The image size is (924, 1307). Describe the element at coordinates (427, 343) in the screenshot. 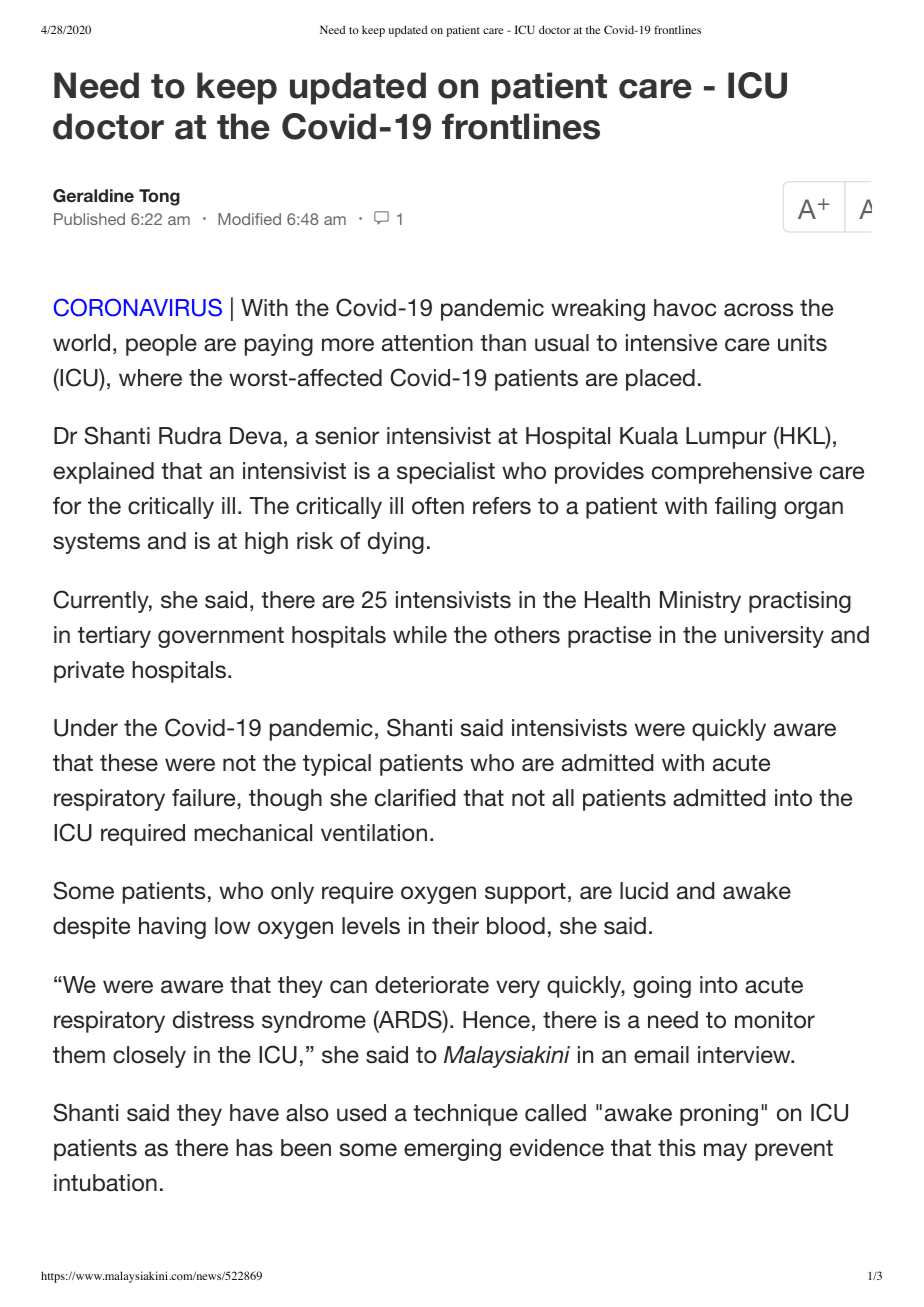

I see `attention` at that location.
